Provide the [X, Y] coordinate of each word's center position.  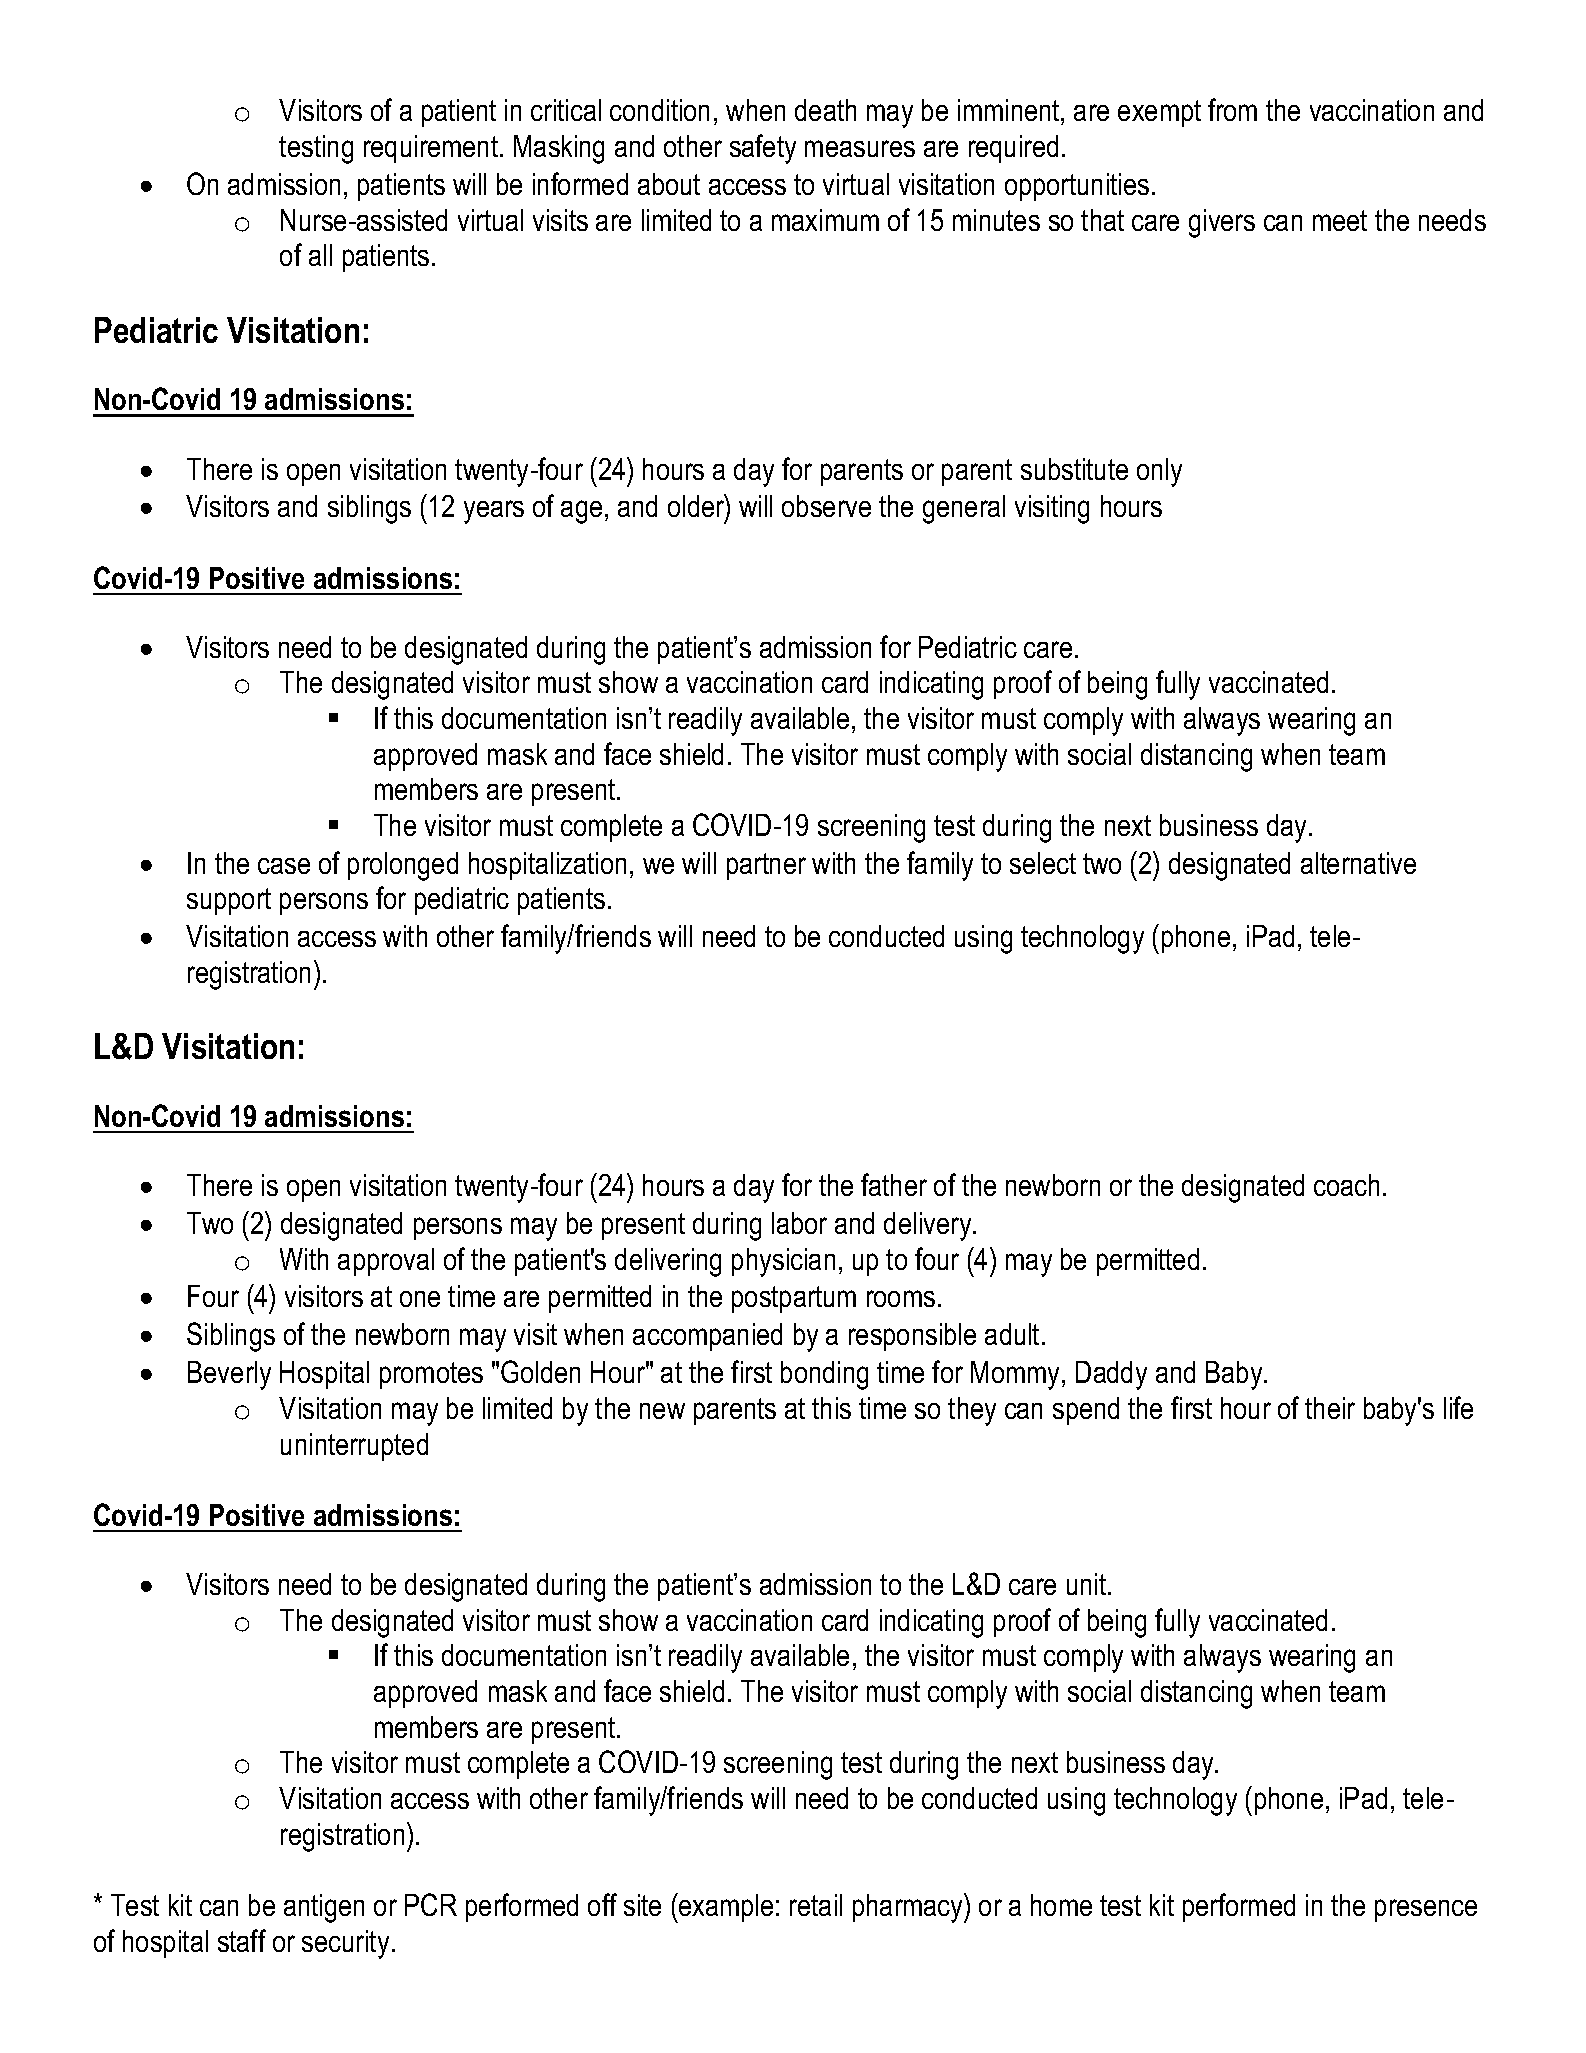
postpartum [794, 1299]
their [1330, 1408]
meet [1340, 220]
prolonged [403, 866]
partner [766, 866]
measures [860, 148]
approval [386, 1262]
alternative [1358, 863]
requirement [432, 149]
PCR [431, 1904]
